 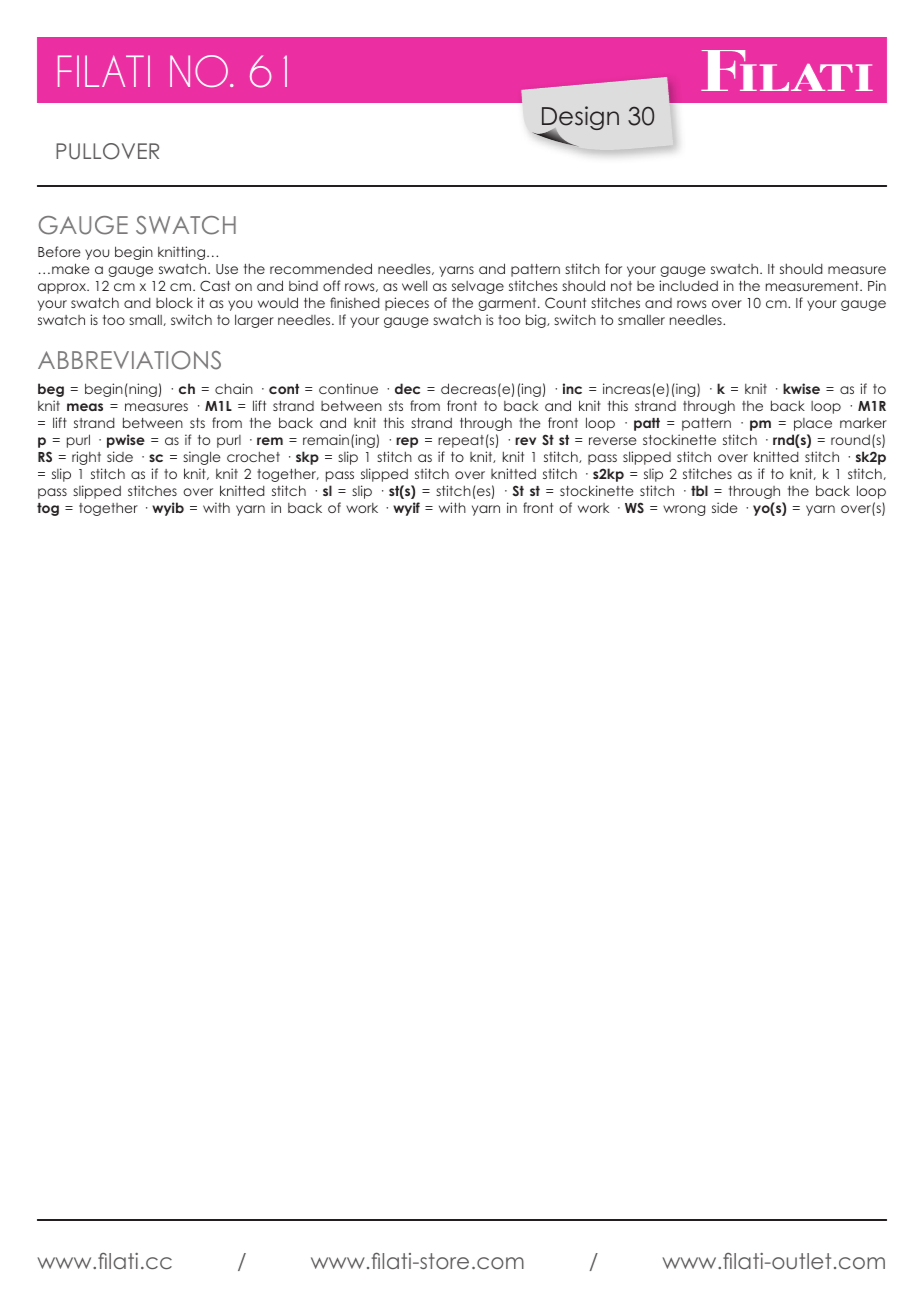 What do you see at coordinates (202, 458) in the screenshot?
I see `single` at bounding box center [202, 458].
